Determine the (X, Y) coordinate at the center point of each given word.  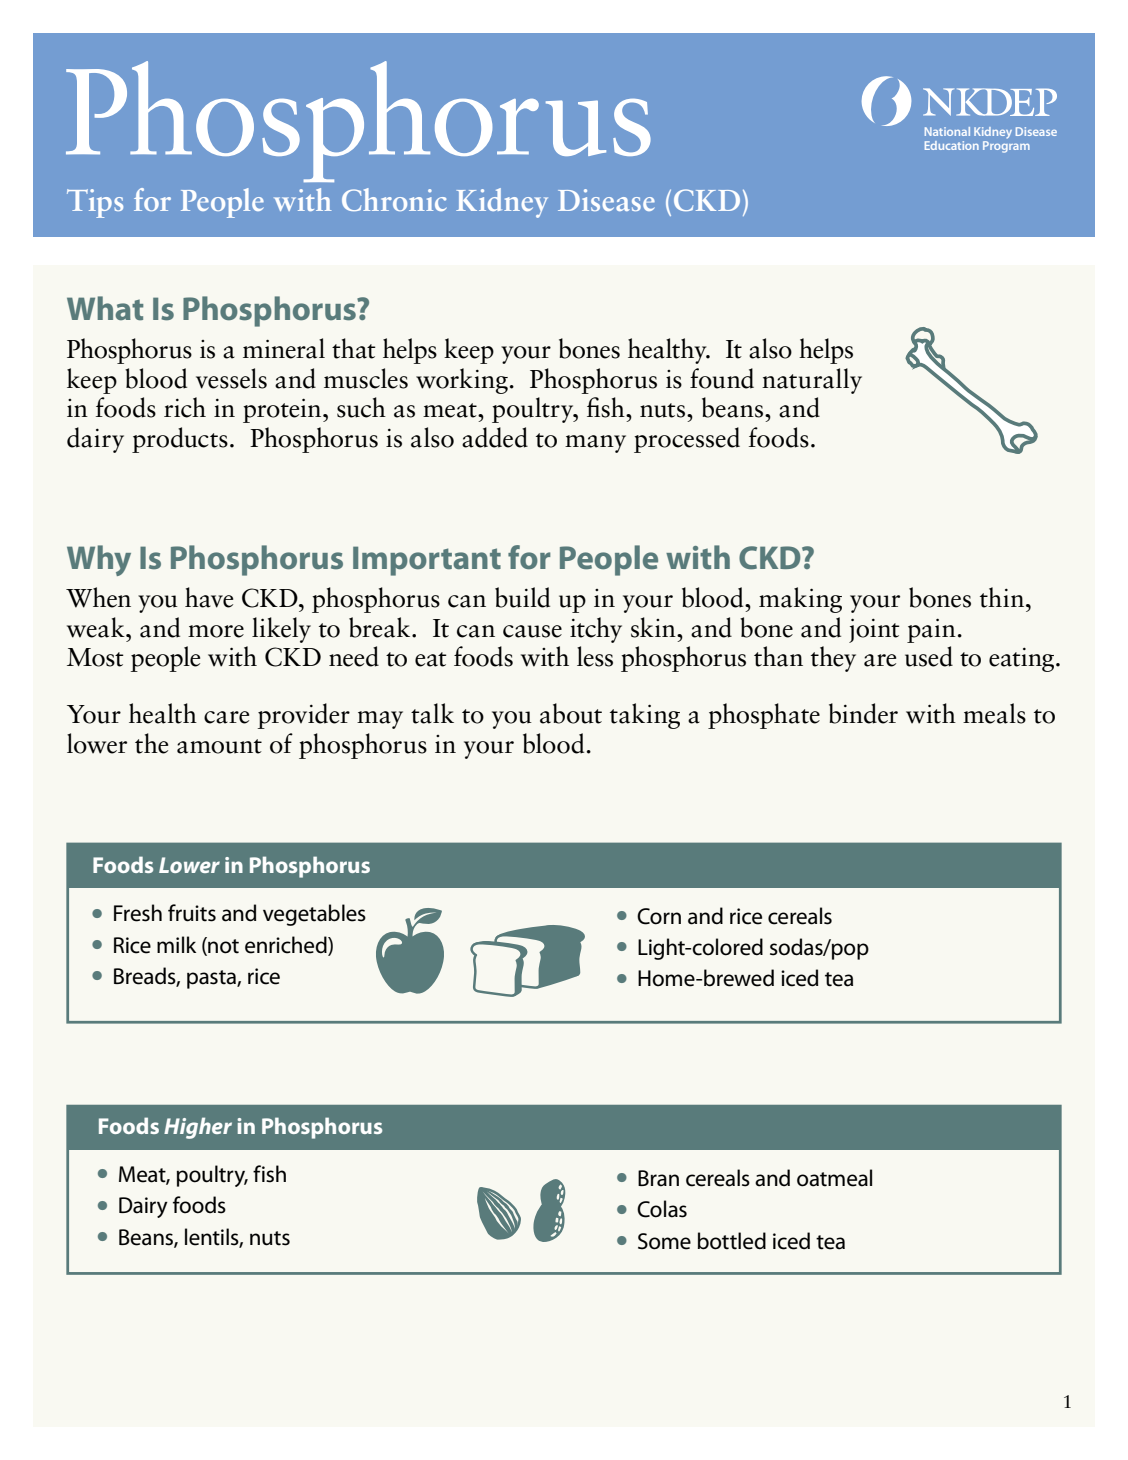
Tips (95, 203)
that (354, 348)
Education (952, 145)
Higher (198, 1128)
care (226, 717)
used (929, 656)
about (571, 713)
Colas (662, 1209)
